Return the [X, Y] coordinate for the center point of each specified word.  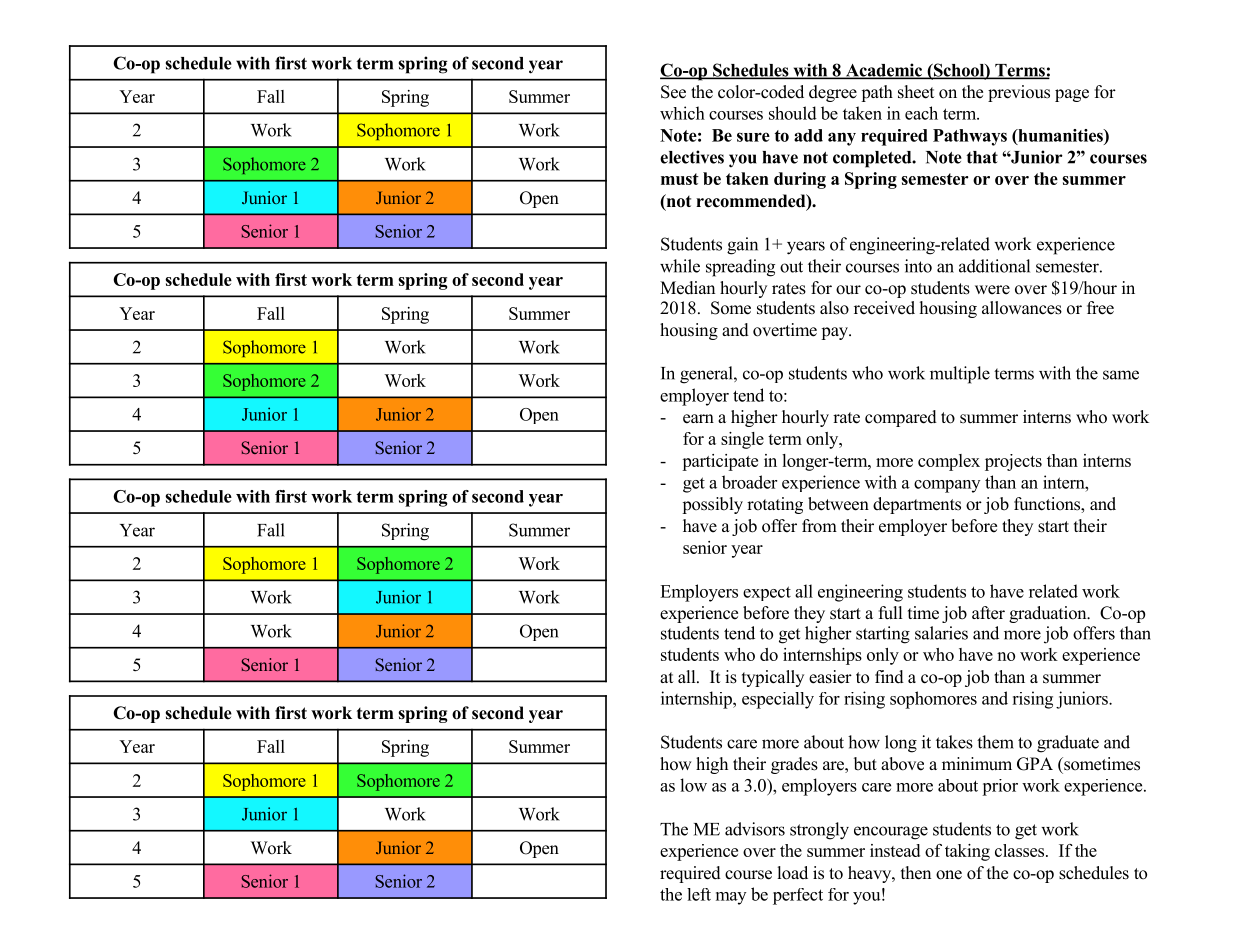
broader [749, 482]
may [731, 898]
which [682, 113]
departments [917, 505]
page [1072, 95]
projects [1013, 462]
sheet [916, 92]
